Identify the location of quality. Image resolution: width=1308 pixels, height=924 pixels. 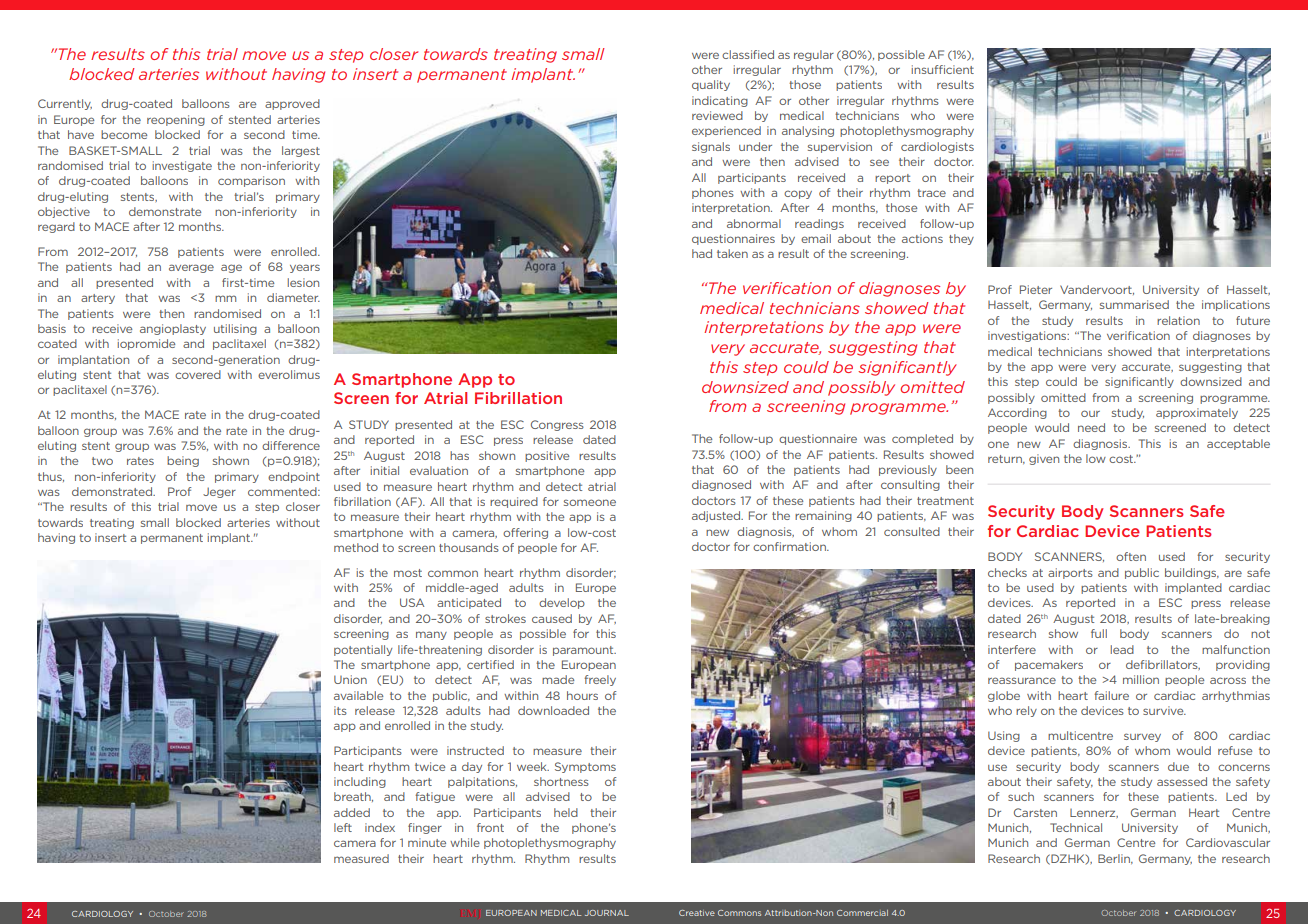
(711, 85).
